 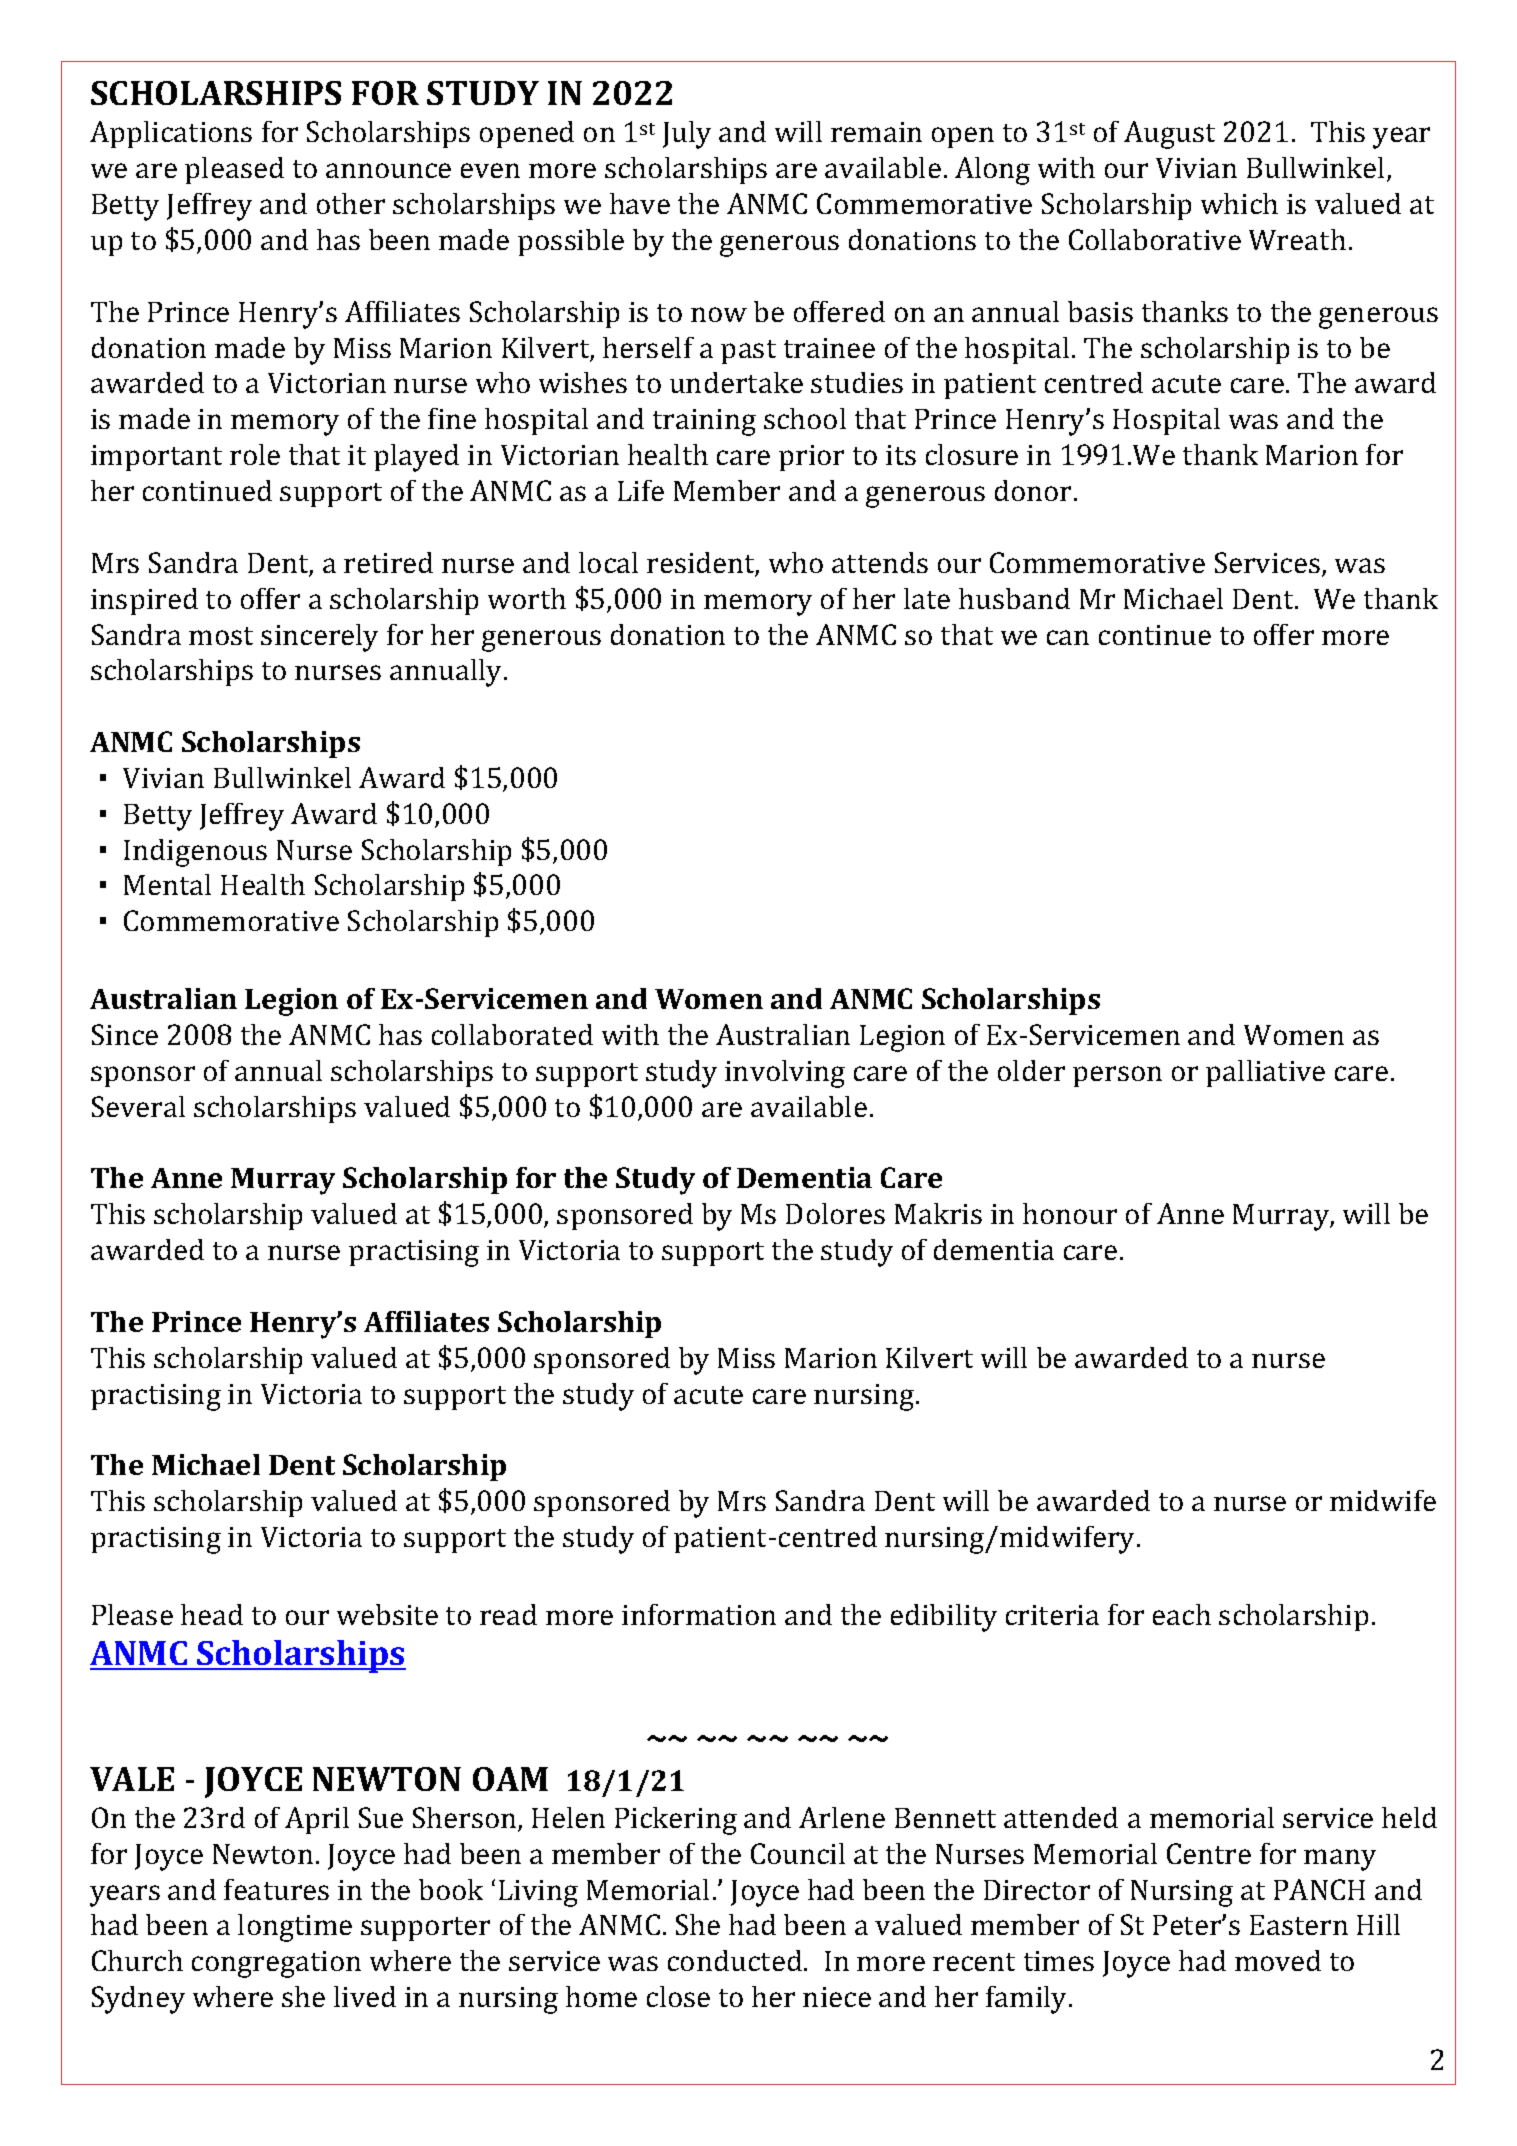 What do you see at coordinates (785, 1074) in the screenshot?
I see `involving` at bounding box center [785, 1074].
